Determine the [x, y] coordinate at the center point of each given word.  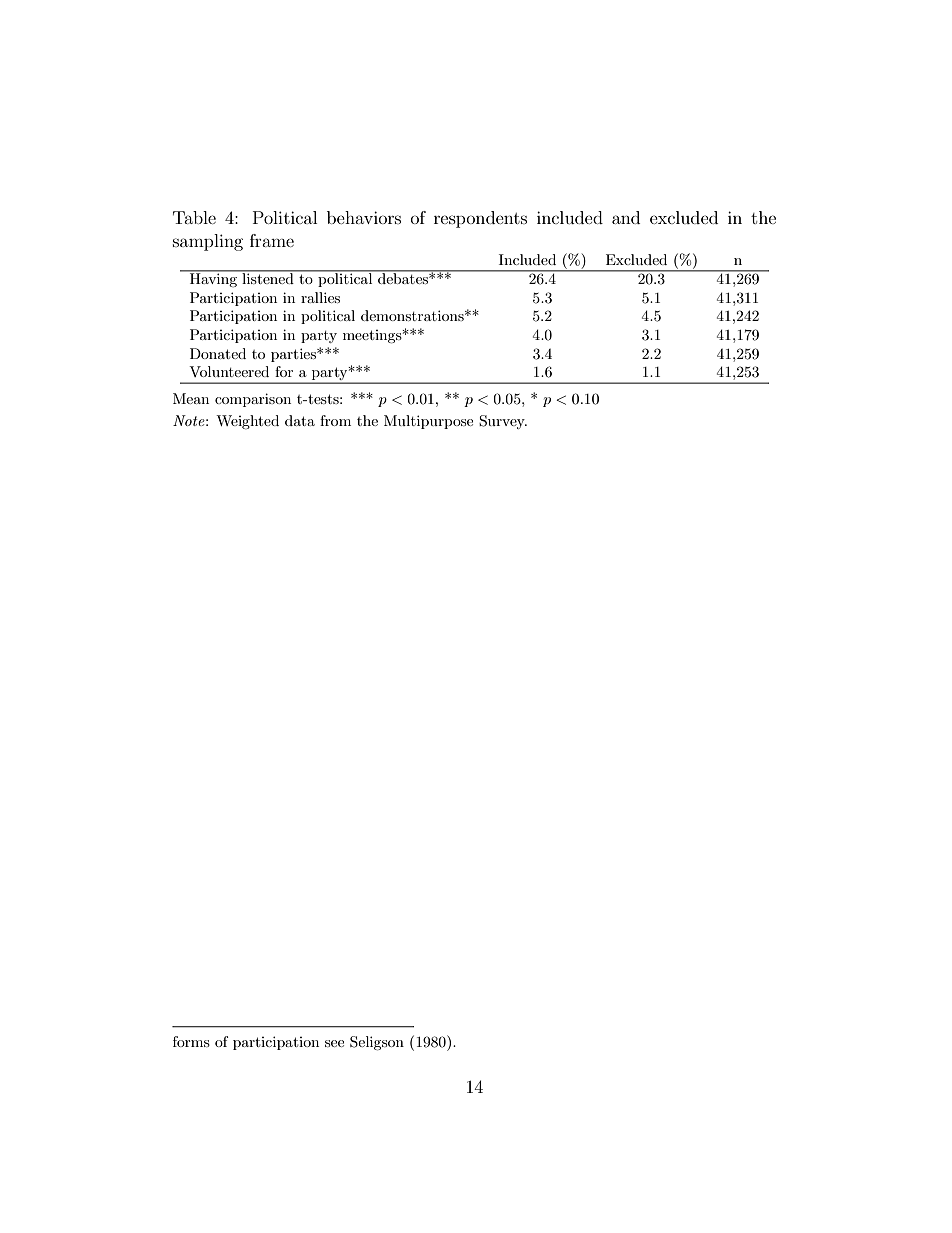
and [626, 217]
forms [191, 1041]
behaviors [364, 217]
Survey [503, 422]
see [334, 1043]
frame [272, 240]
